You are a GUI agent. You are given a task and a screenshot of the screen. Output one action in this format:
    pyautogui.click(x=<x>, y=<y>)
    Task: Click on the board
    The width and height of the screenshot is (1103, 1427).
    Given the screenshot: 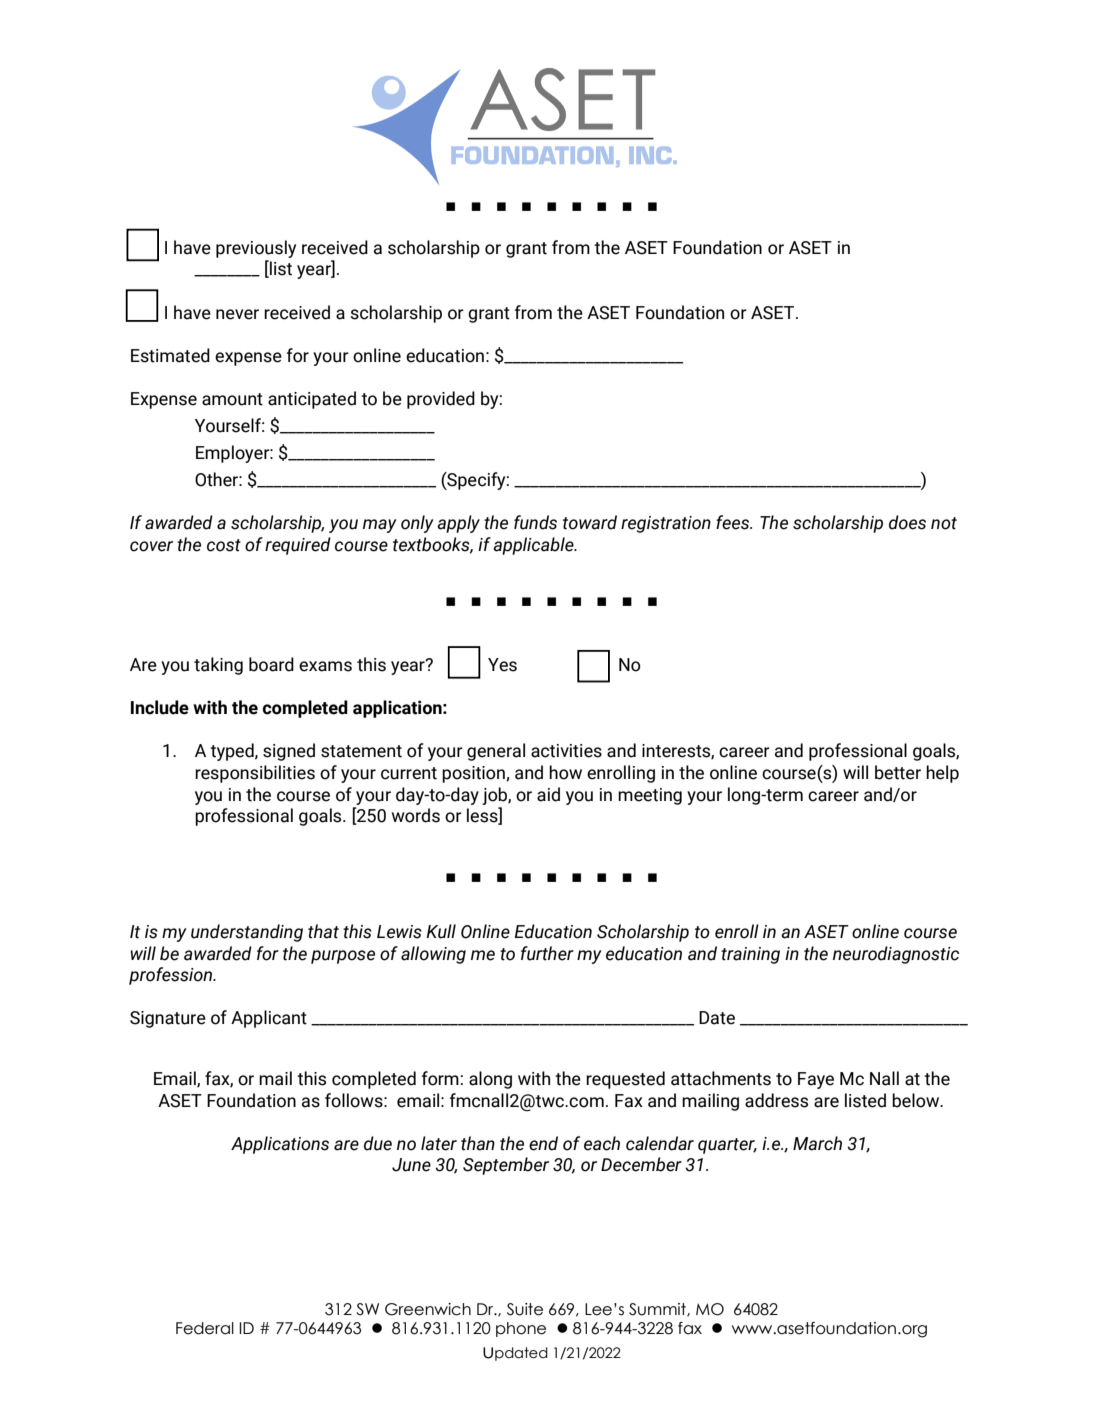 What is the action you would take?
    pyautogui.click(x=271, y=664)
